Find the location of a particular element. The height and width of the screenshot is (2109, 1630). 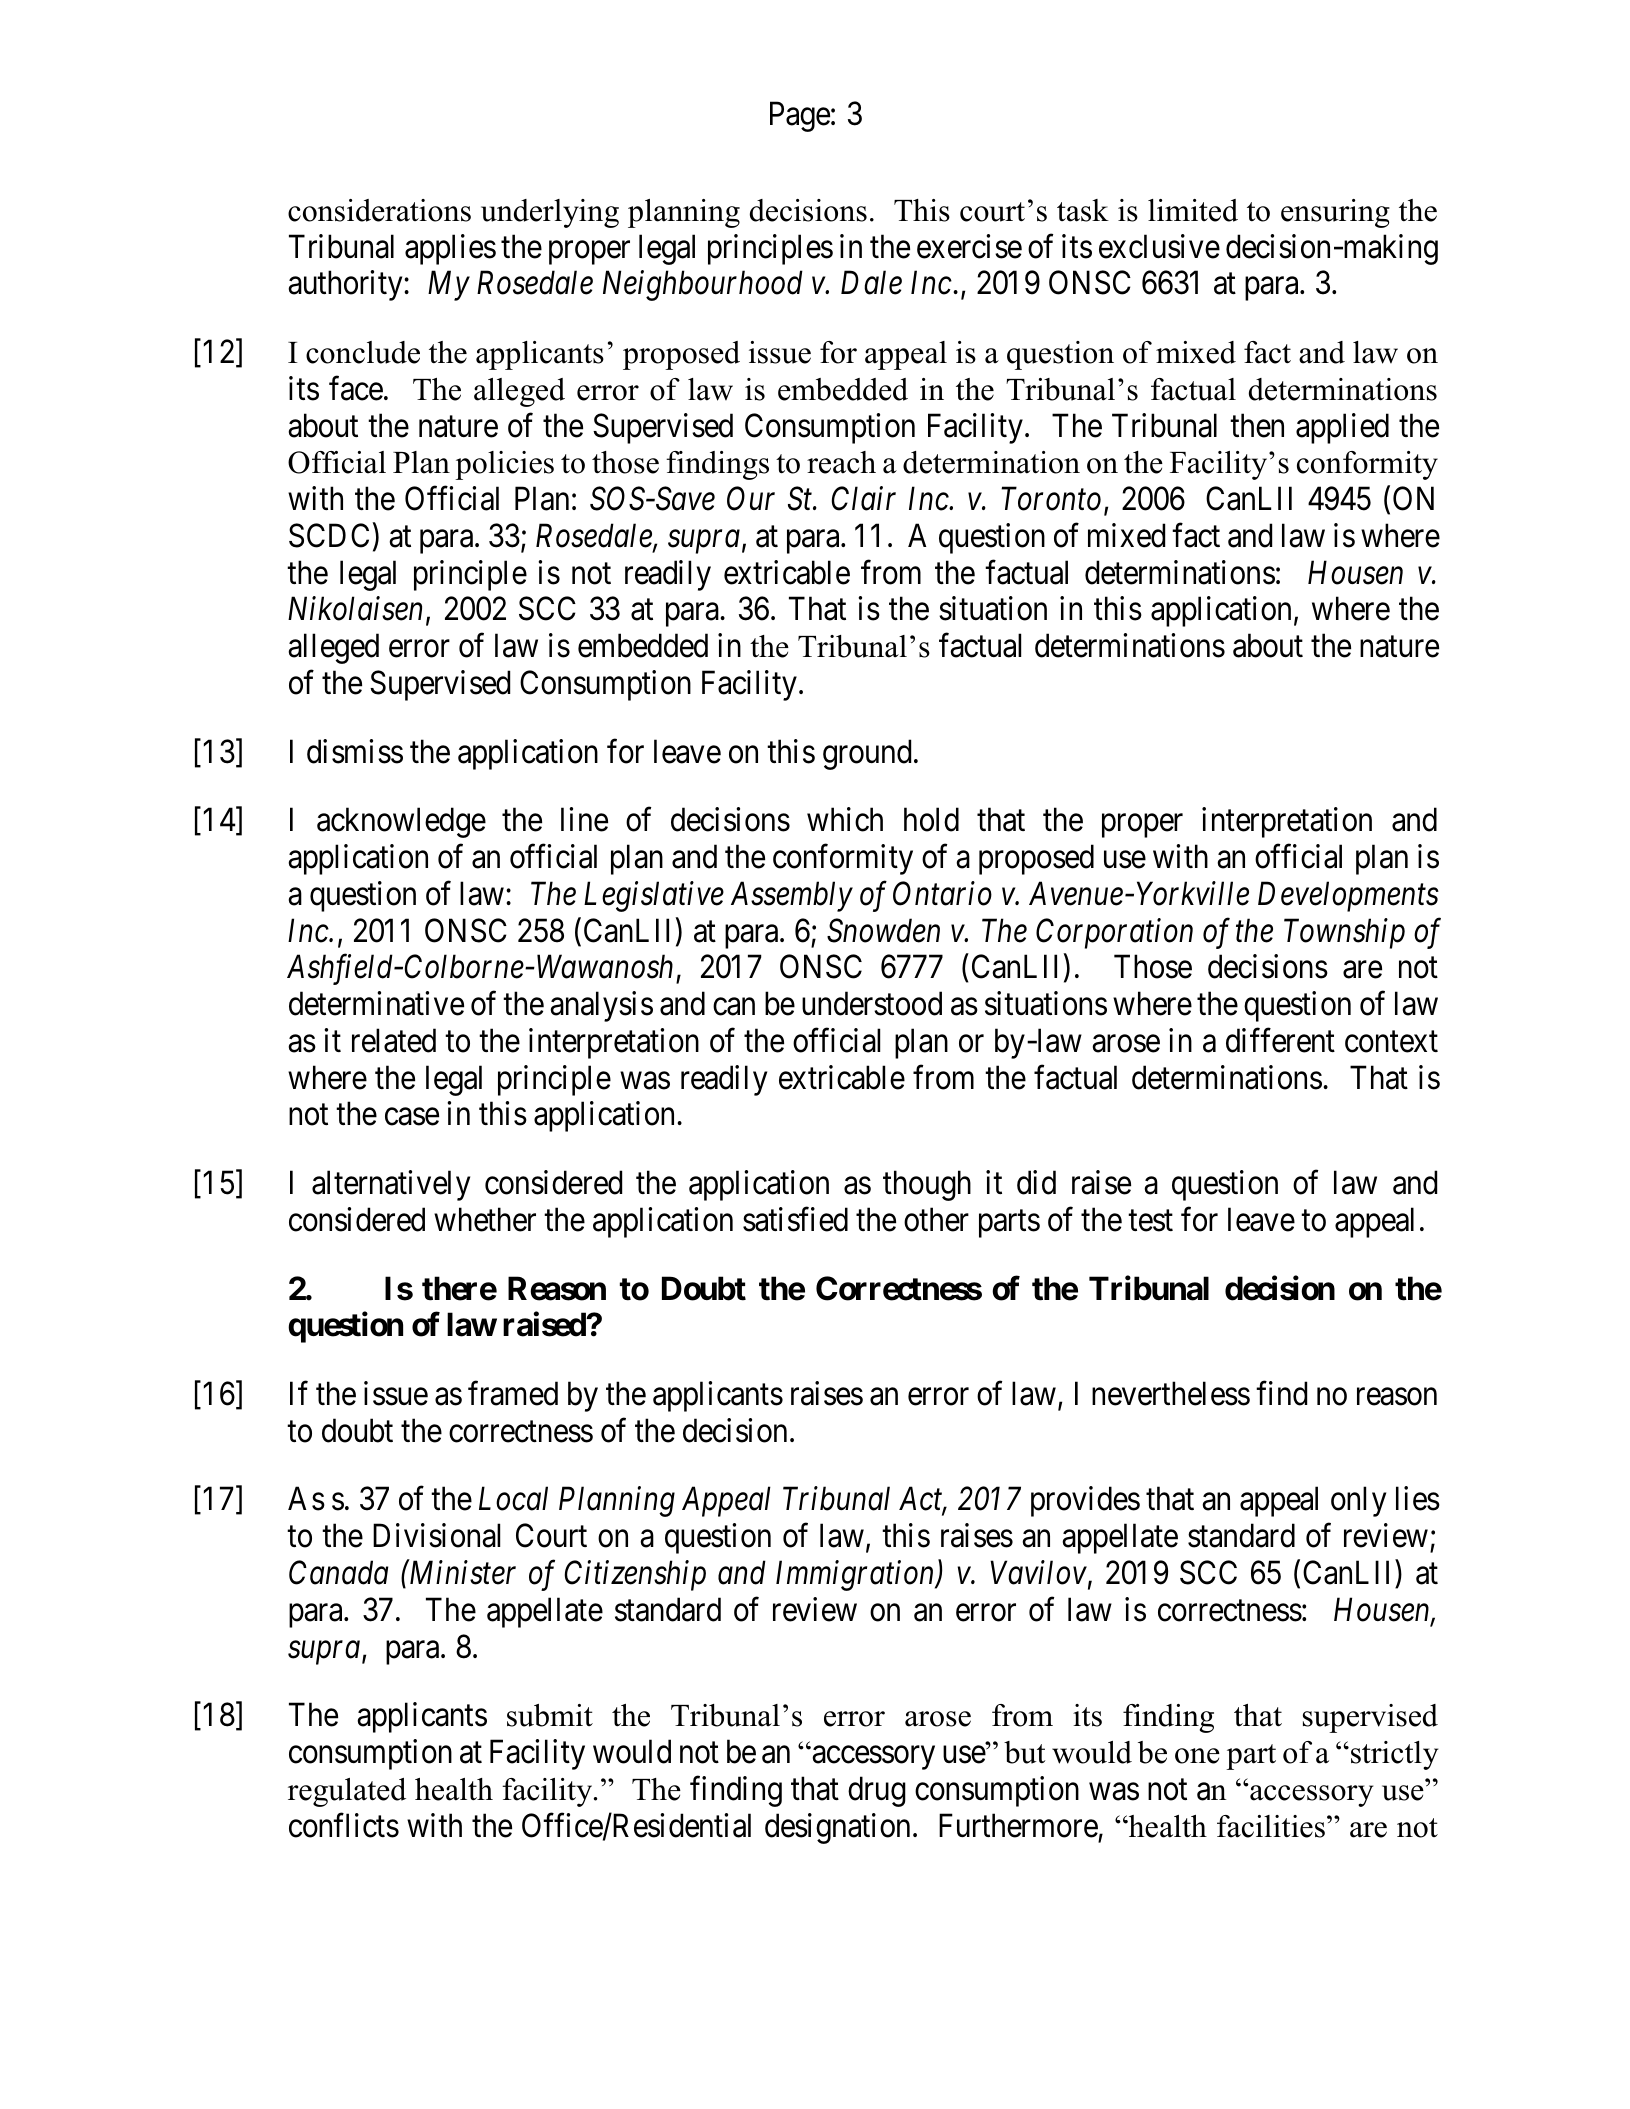

submit is located at coordinates (550, 1715).
